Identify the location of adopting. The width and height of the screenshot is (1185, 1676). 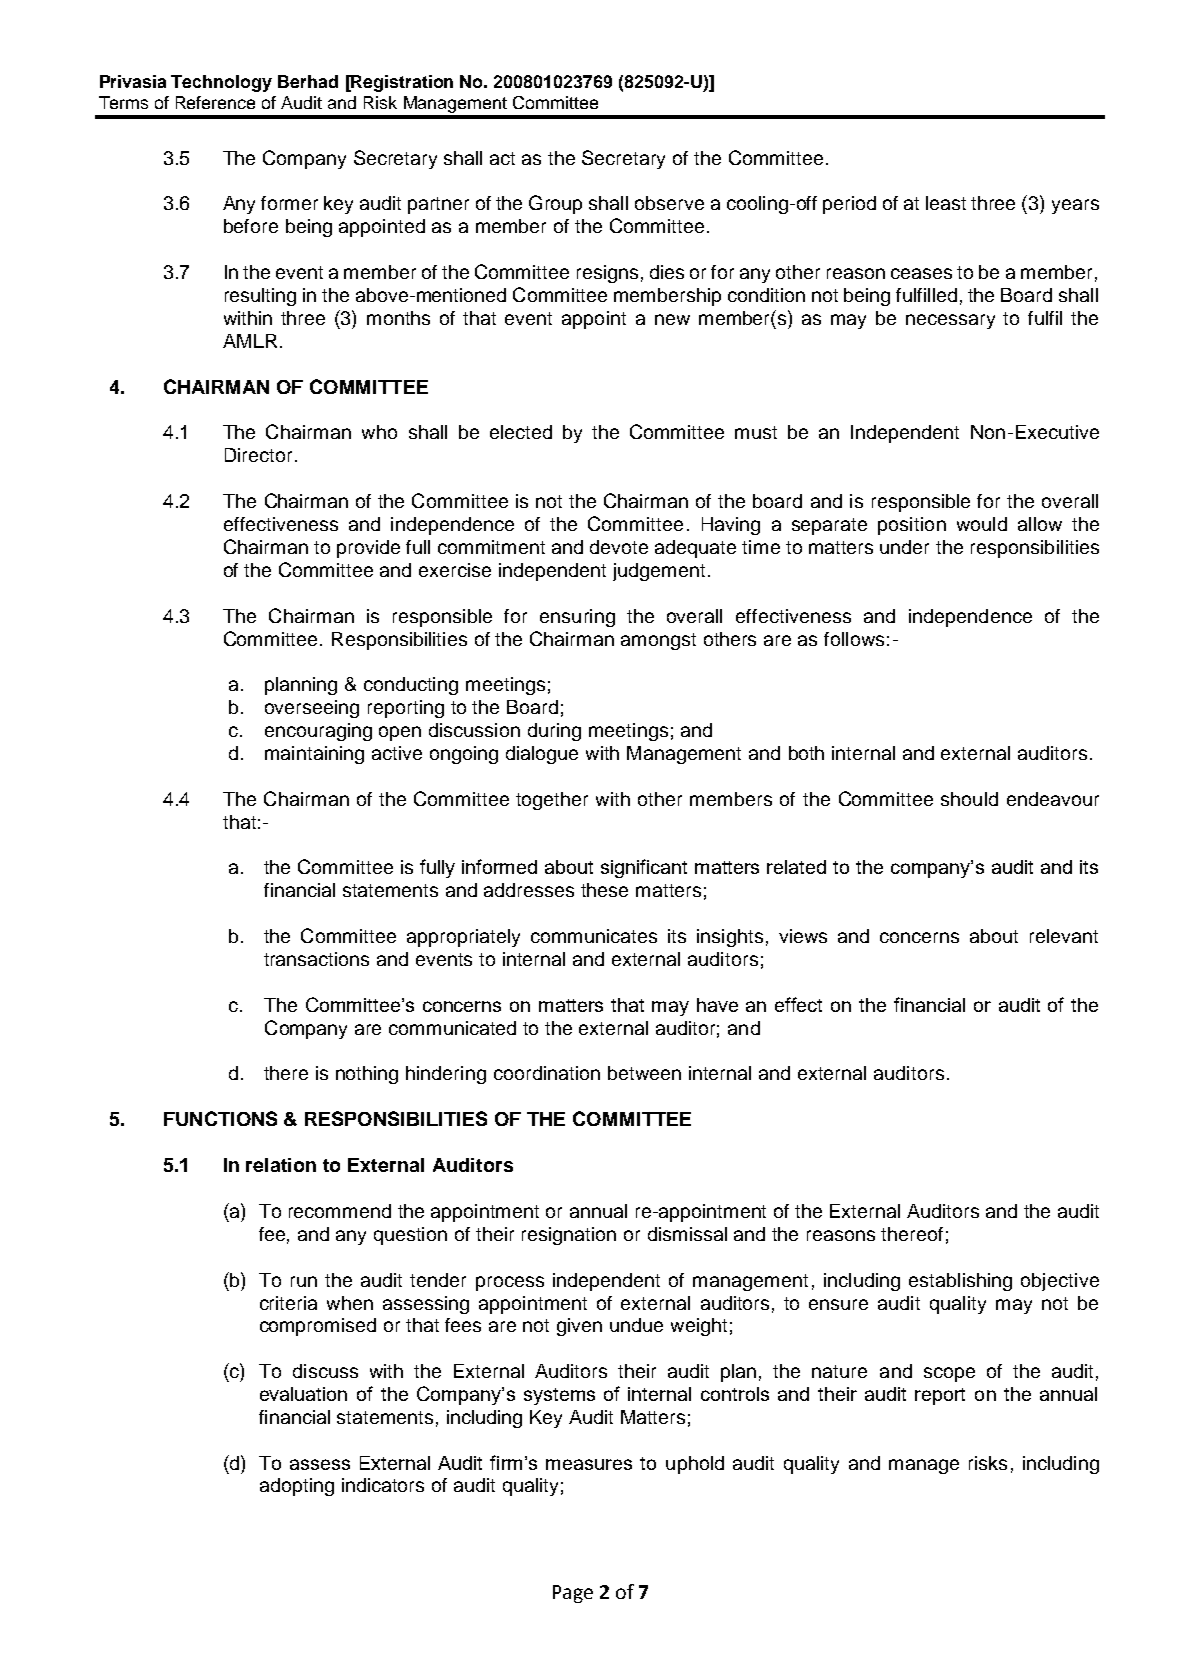
(297, 1487).
